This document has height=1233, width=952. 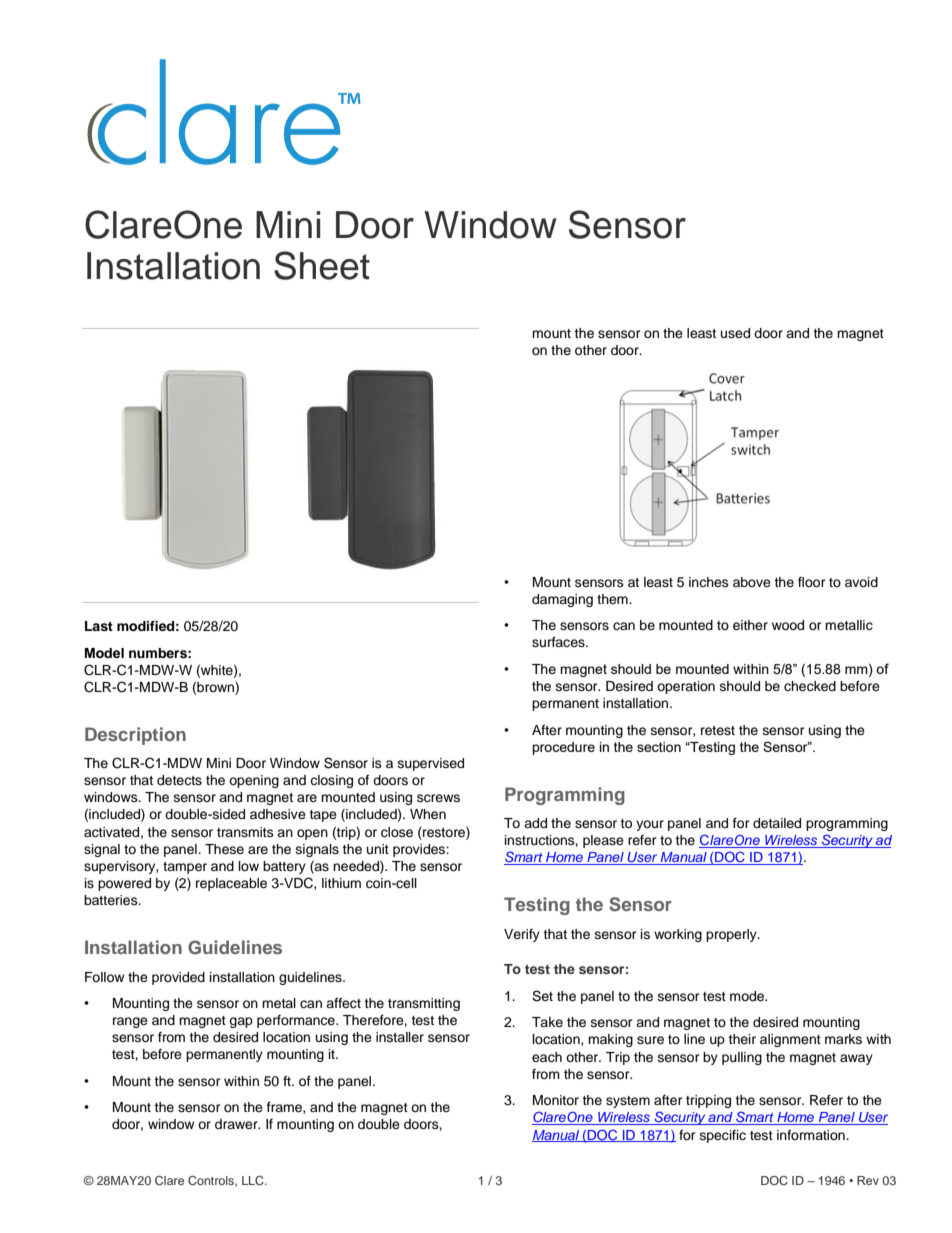 What do you see at coordinates (788, 625) in the document?
I see `wood` at bounding box center [788, 625].
